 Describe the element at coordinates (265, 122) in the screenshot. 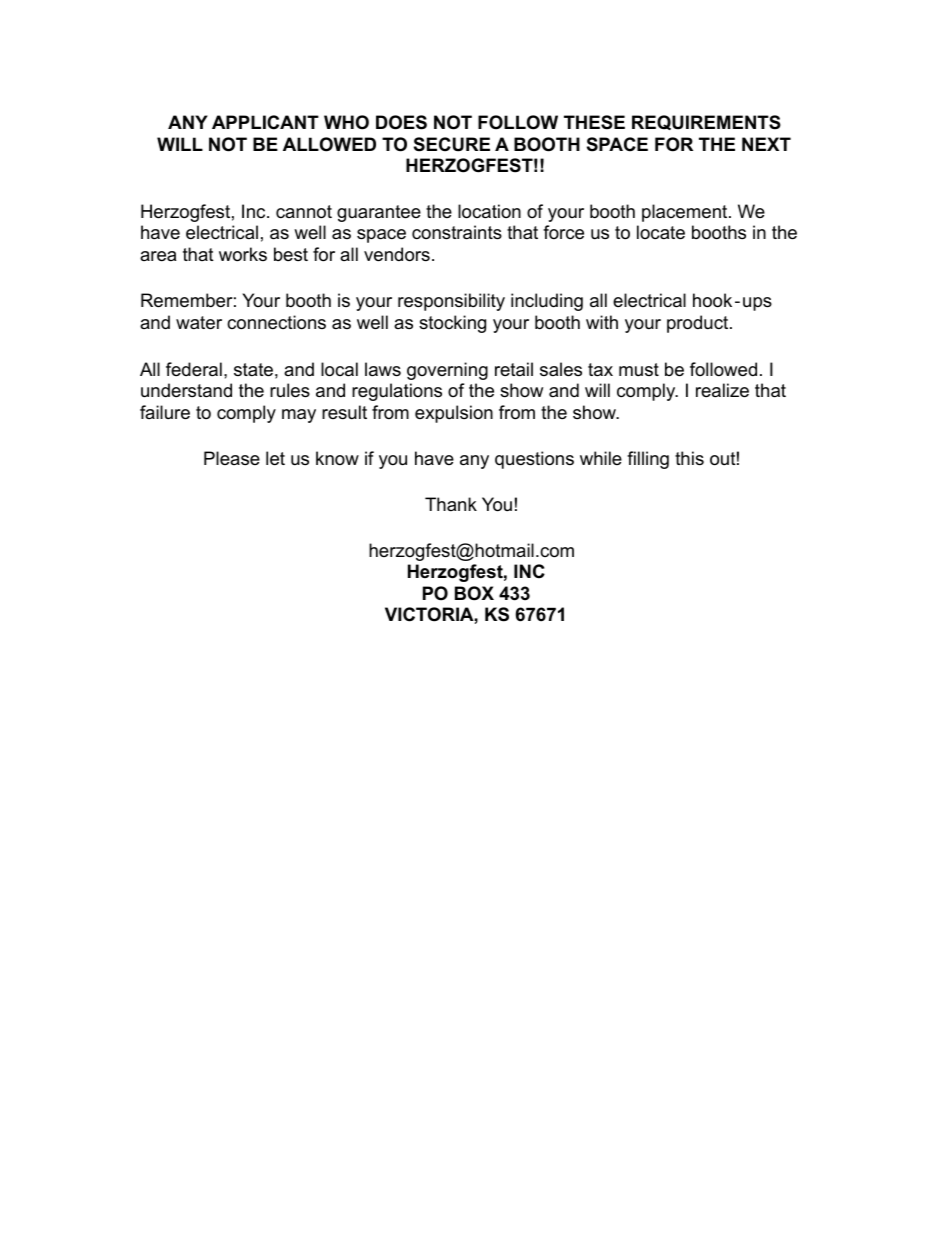

I see `APPLICANT` at that location.
